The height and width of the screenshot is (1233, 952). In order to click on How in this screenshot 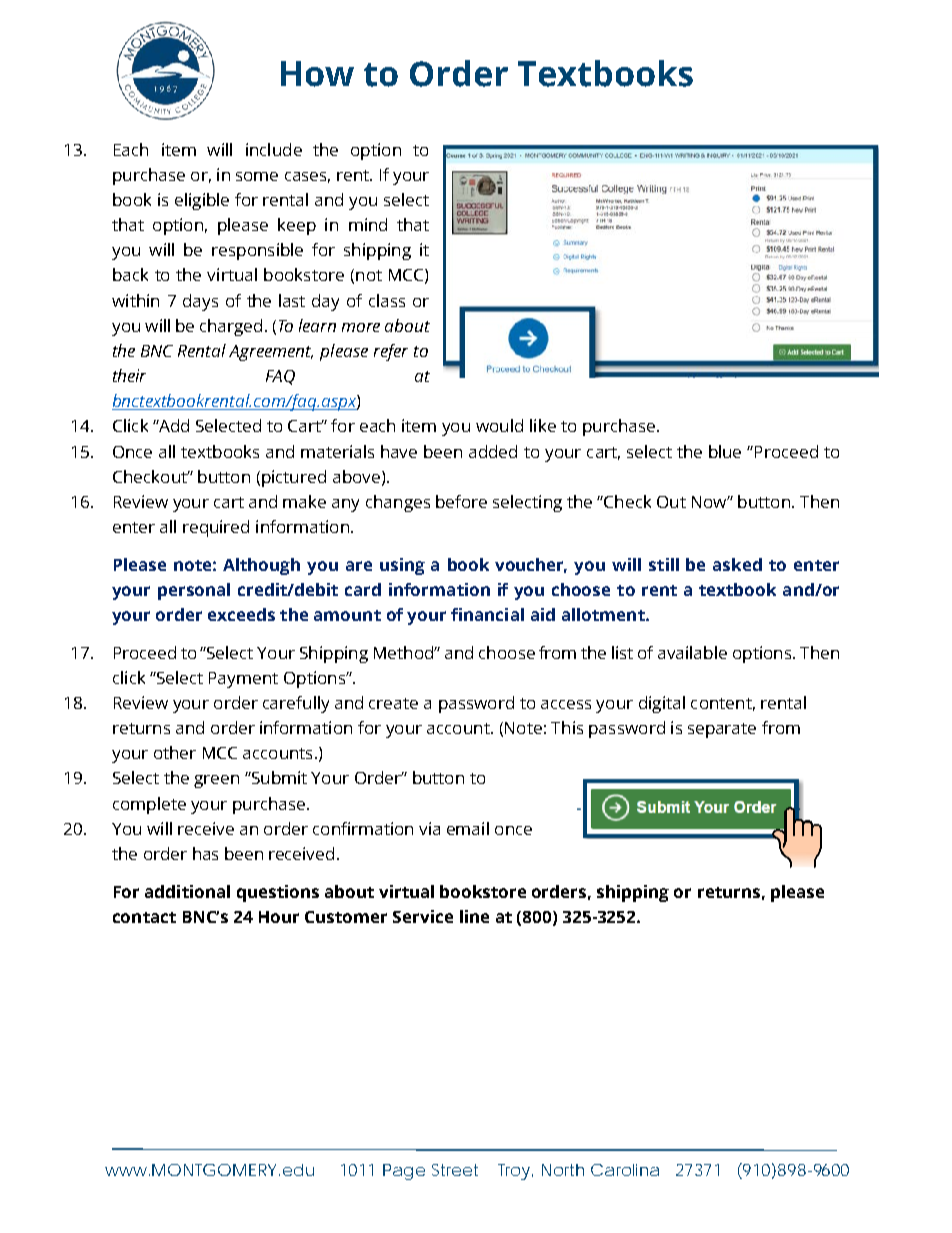, I will do `click(317, 74)`.
